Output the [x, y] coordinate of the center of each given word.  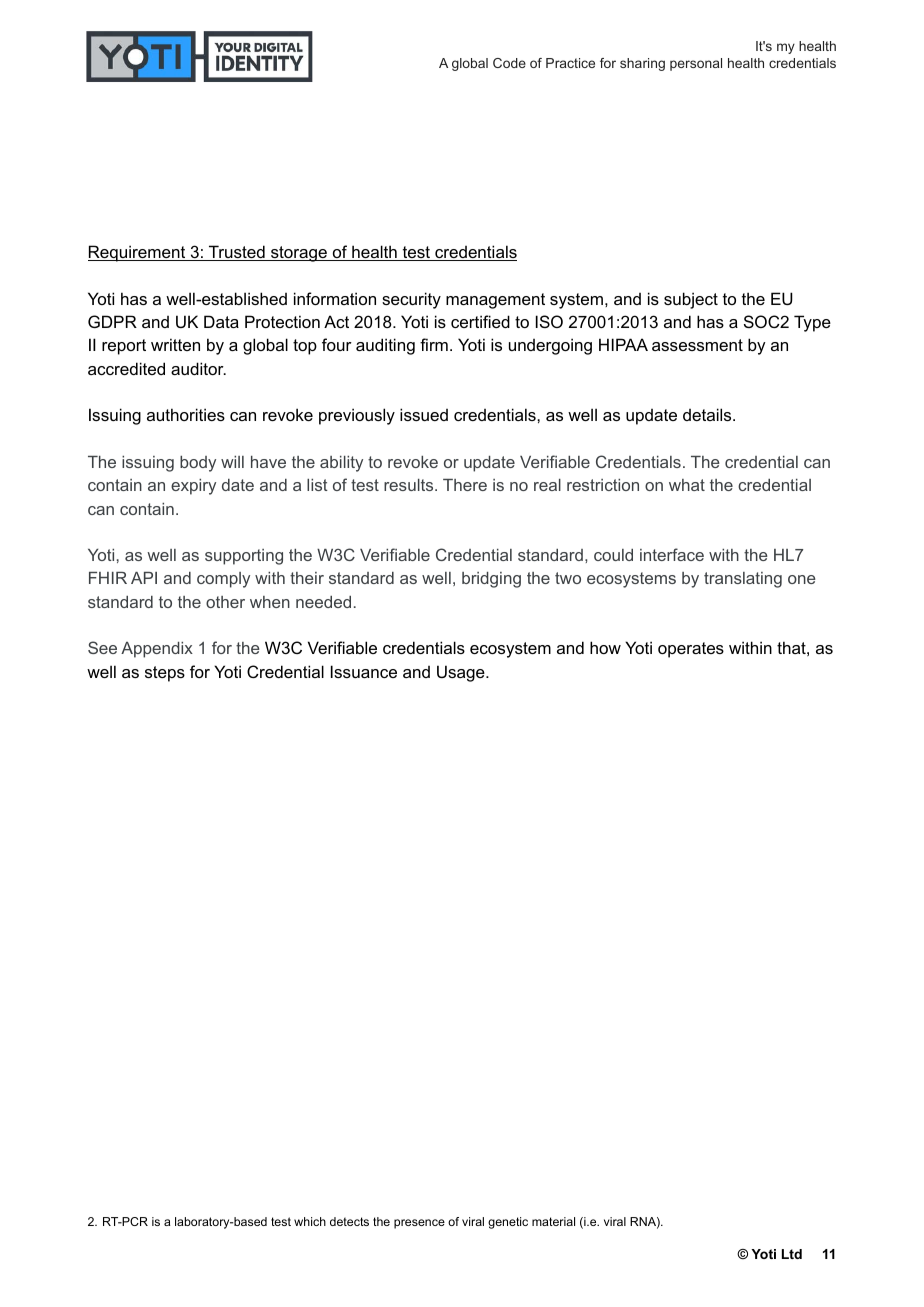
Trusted [237, 253]
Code [509, 63]
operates [691, 650]
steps [165, 674]
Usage [462, 673]
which [310, 1221]
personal [696, 64]
